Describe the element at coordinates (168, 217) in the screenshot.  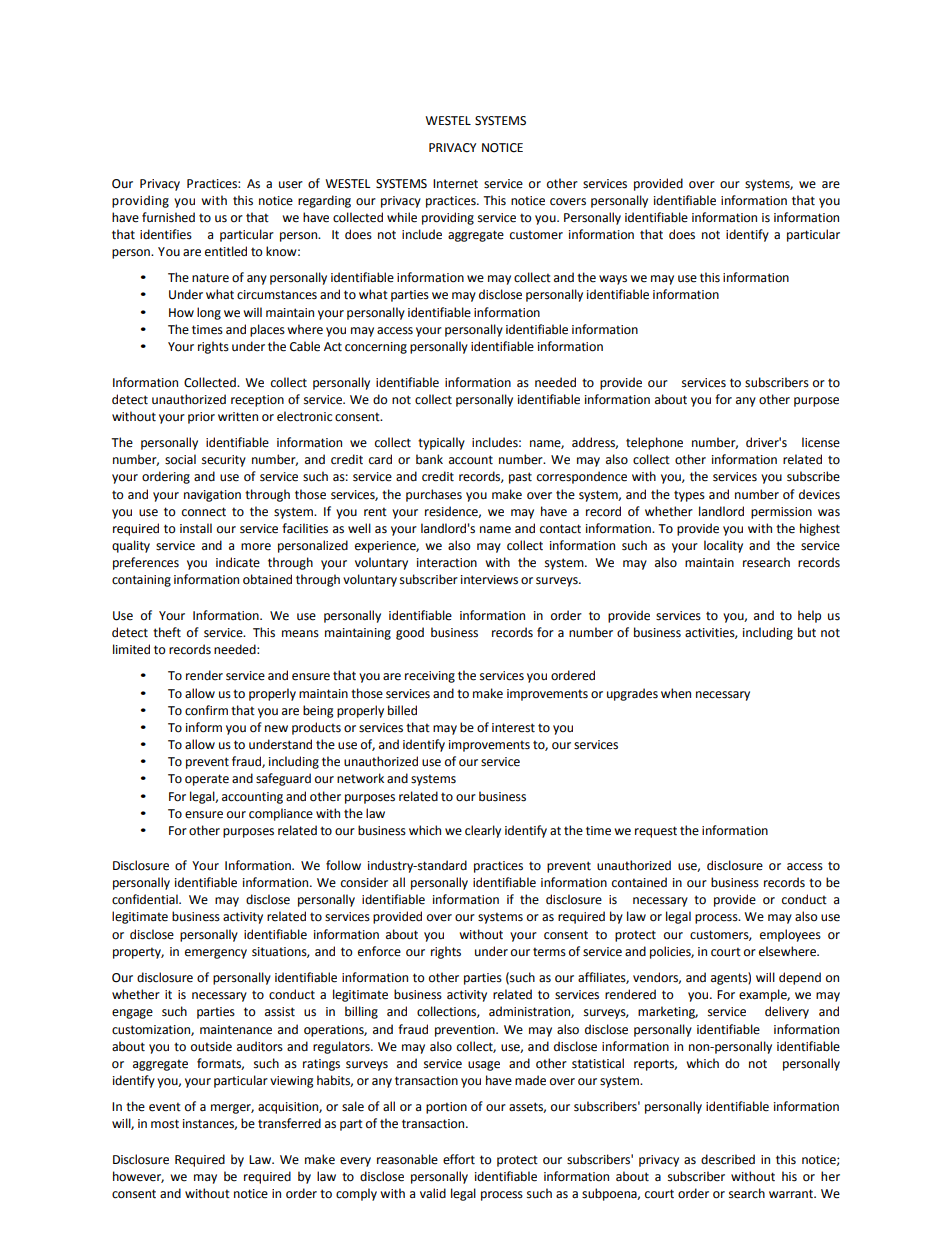
I see `furnished` at that location.
